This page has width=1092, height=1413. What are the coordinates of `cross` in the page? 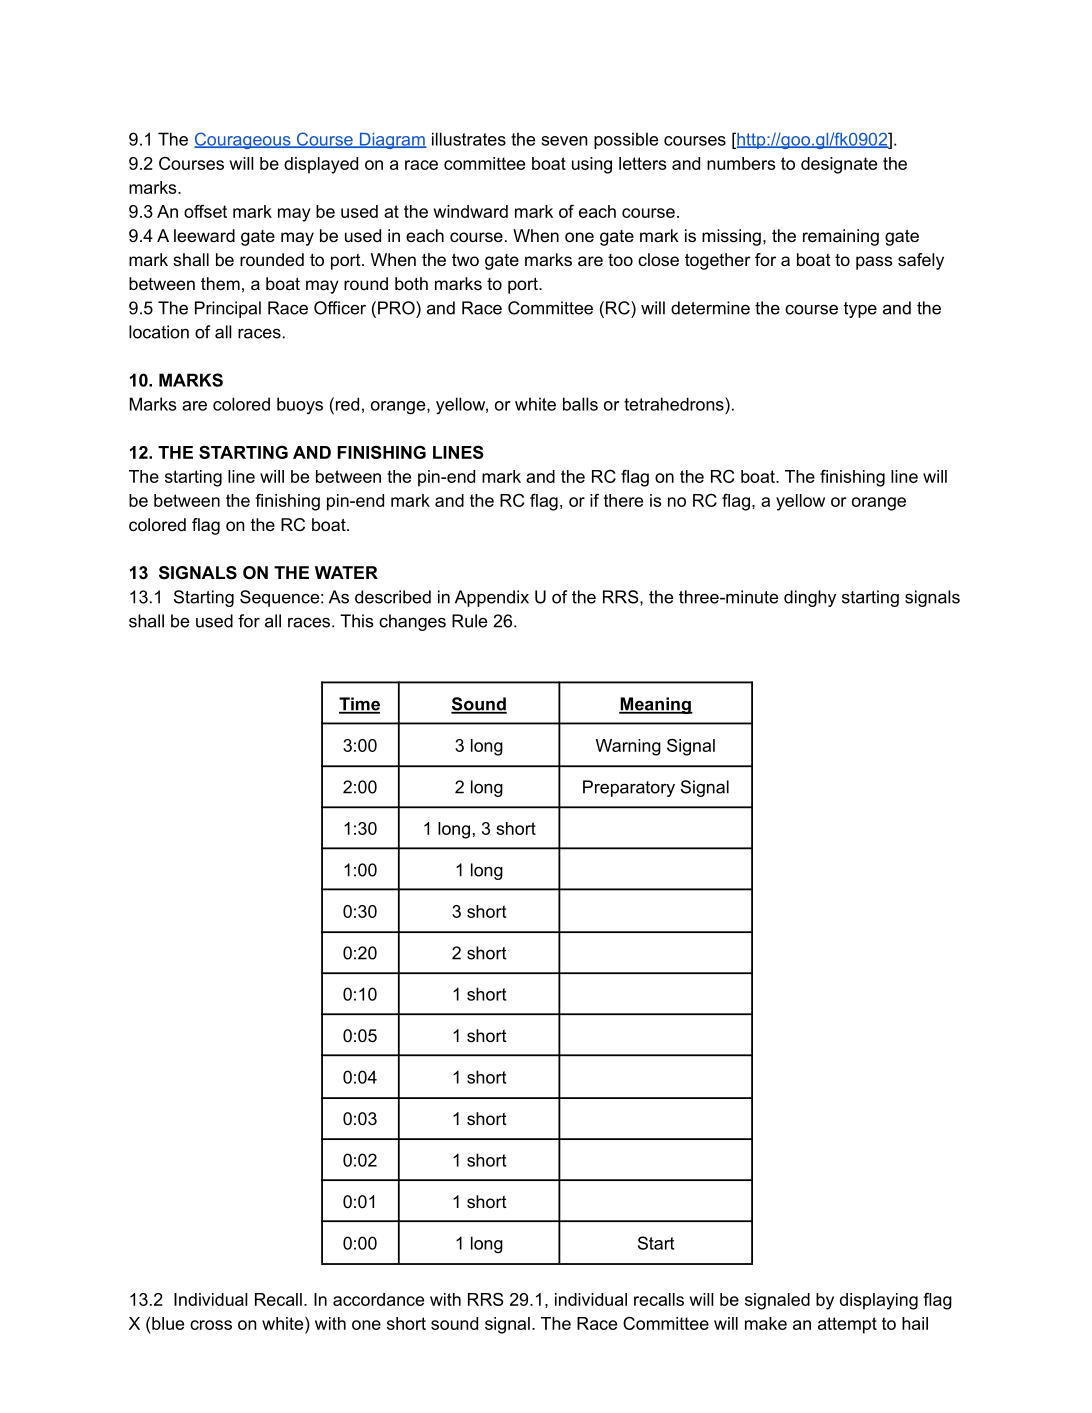 It's located at (211, 1325).
